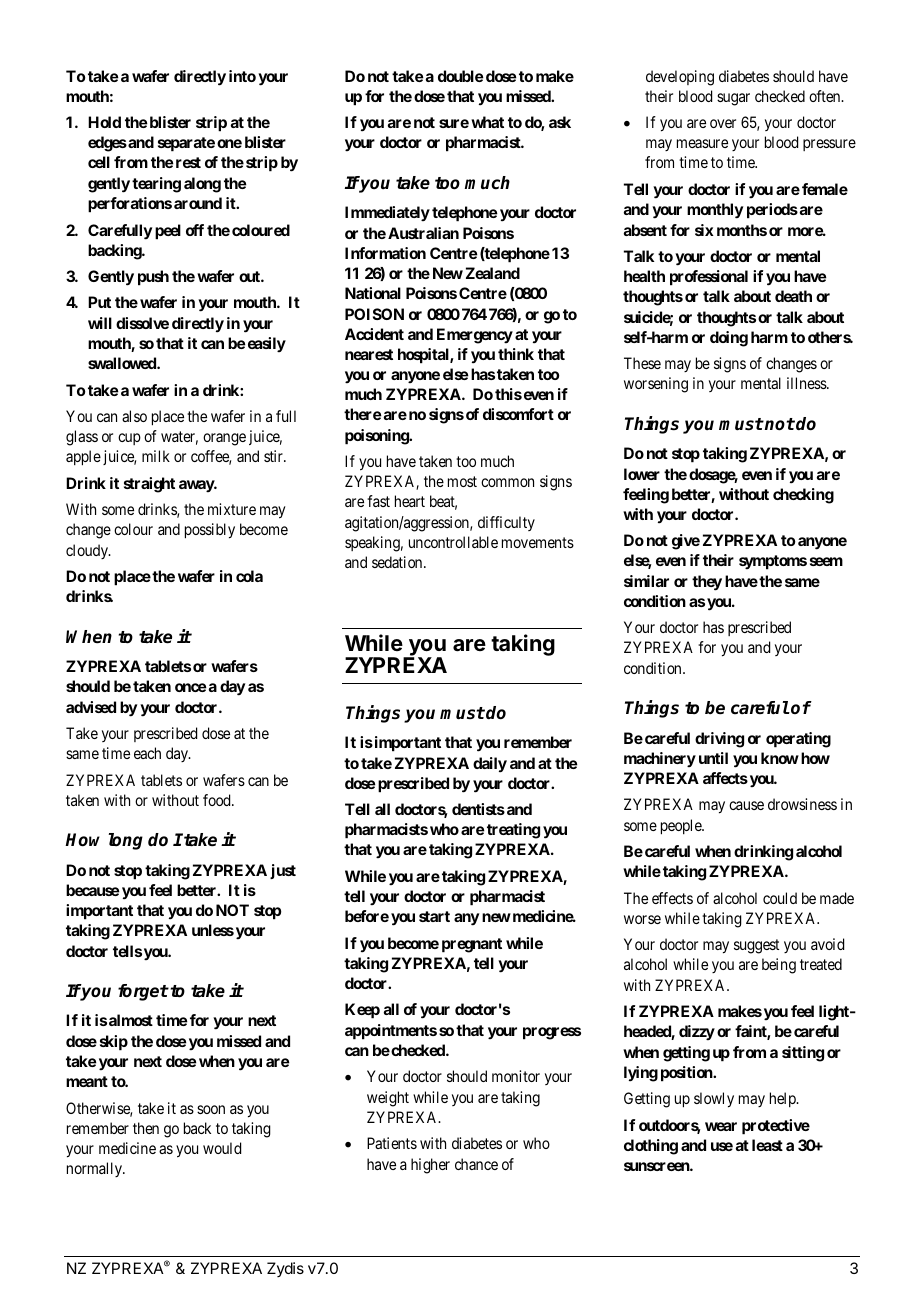 The height and width of the screenshot is (1308, 924). I want to click on once, so click(191, 687).
